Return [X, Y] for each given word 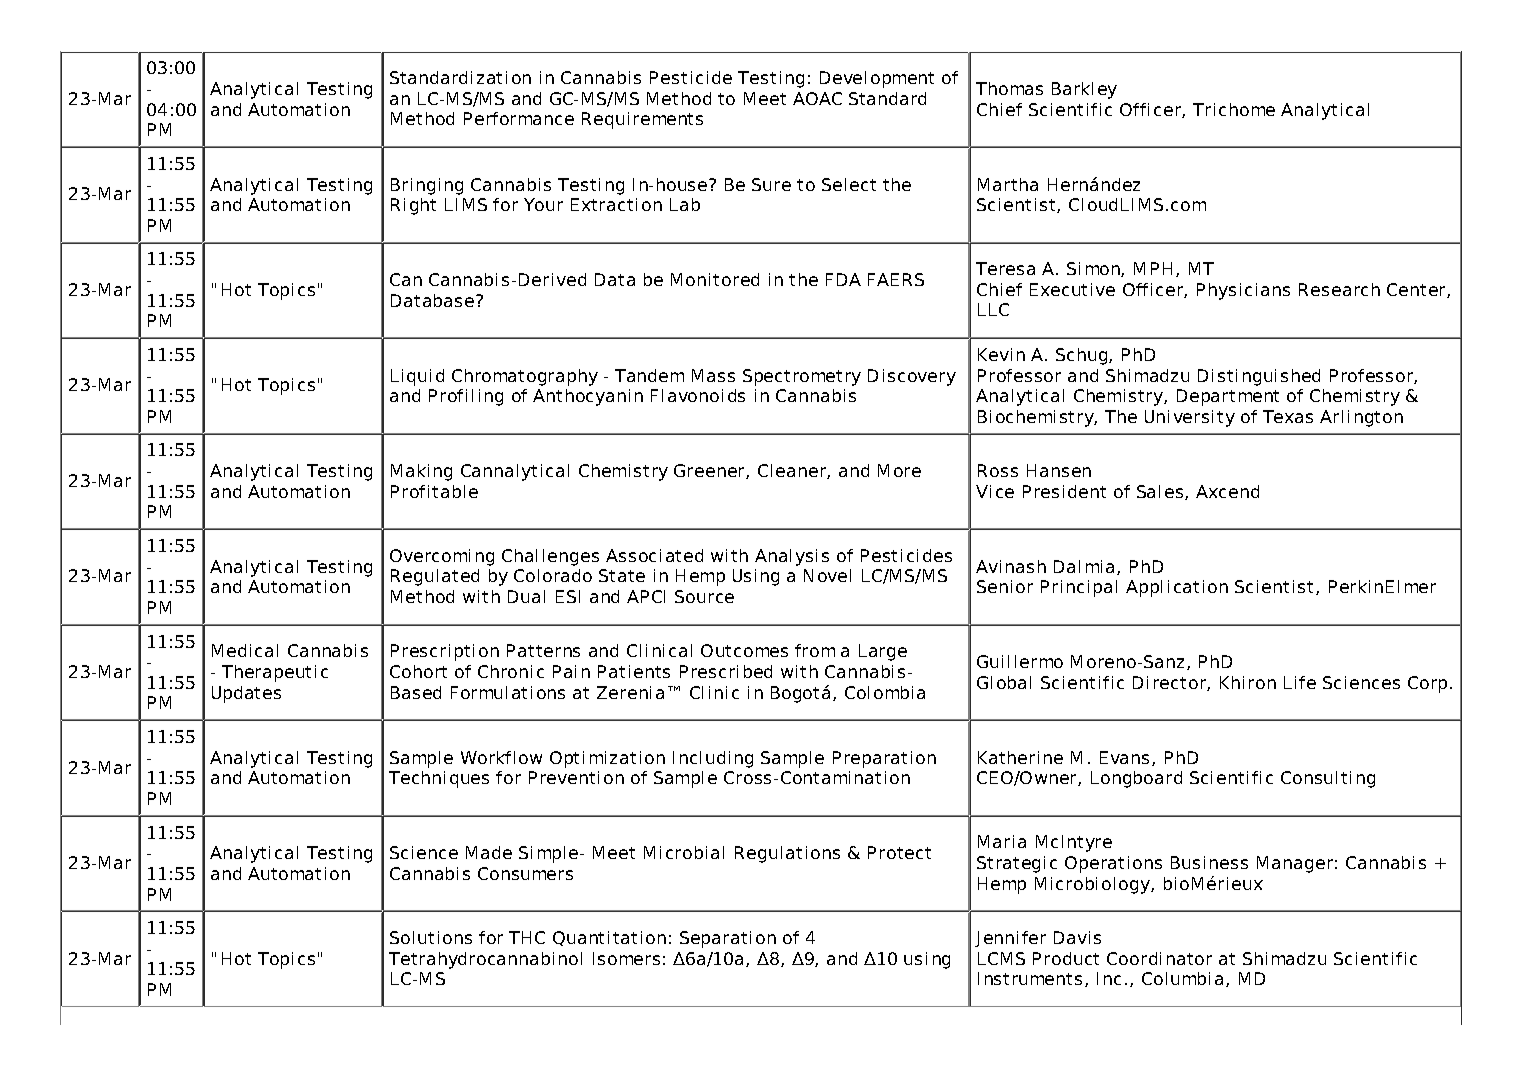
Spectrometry [802, 377]
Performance [519, 118]
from [815, 650]
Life [1300, 682]
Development [877, 79]
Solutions [431, 937]
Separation [728, 939]
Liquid [417, 377]
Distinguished [1259, 377]
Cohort [418, 671]
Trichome [1234, 109]
